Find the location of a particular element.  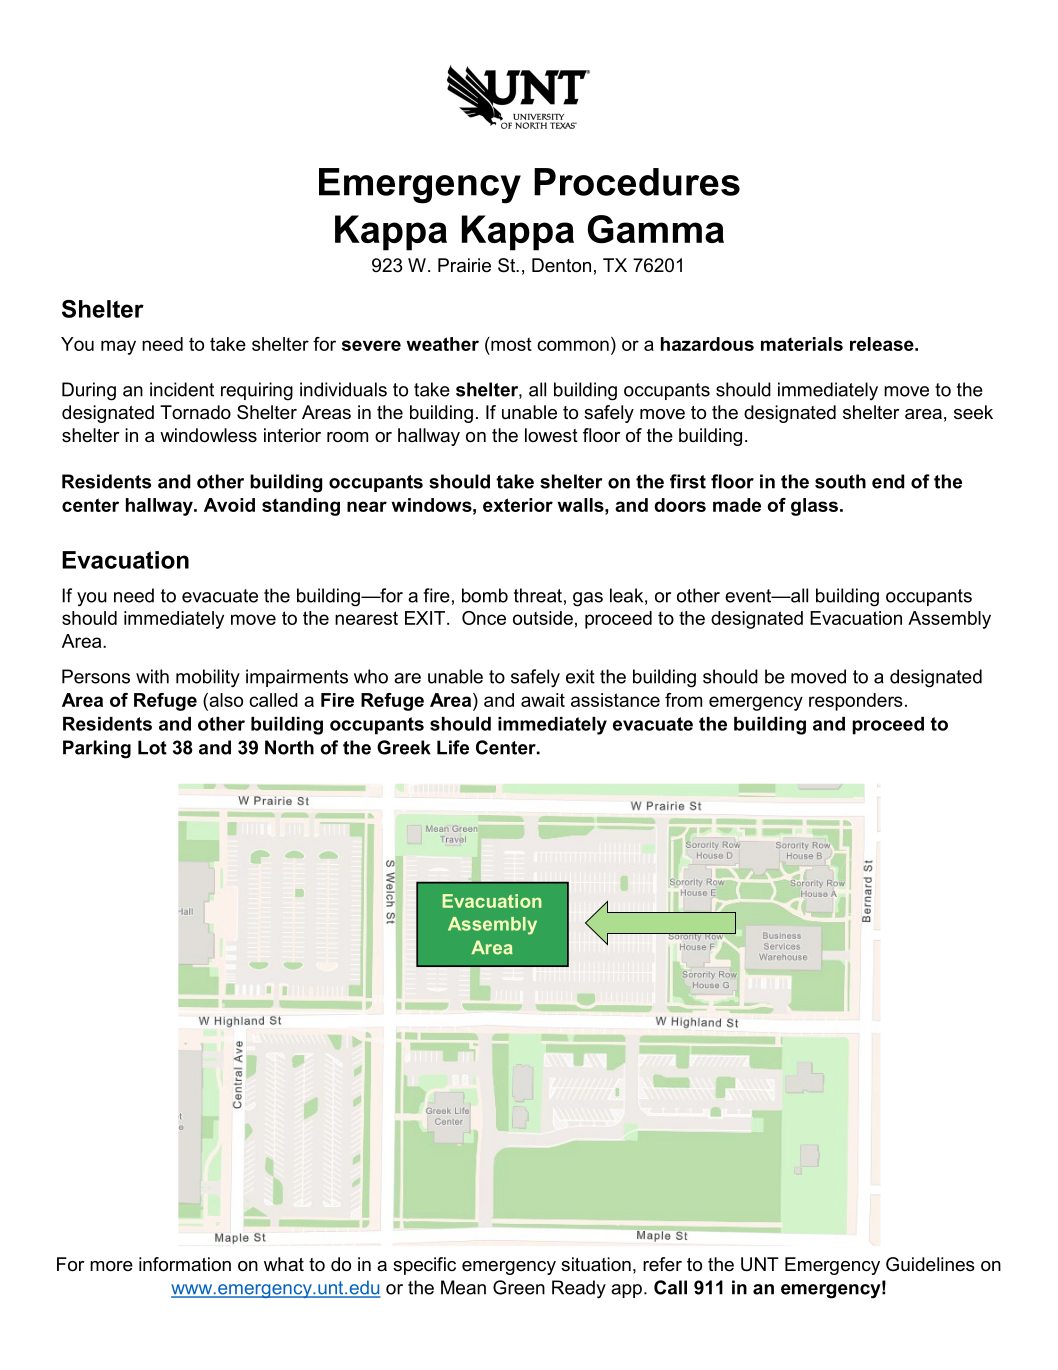

Life is located at coordinates (453, 747).
